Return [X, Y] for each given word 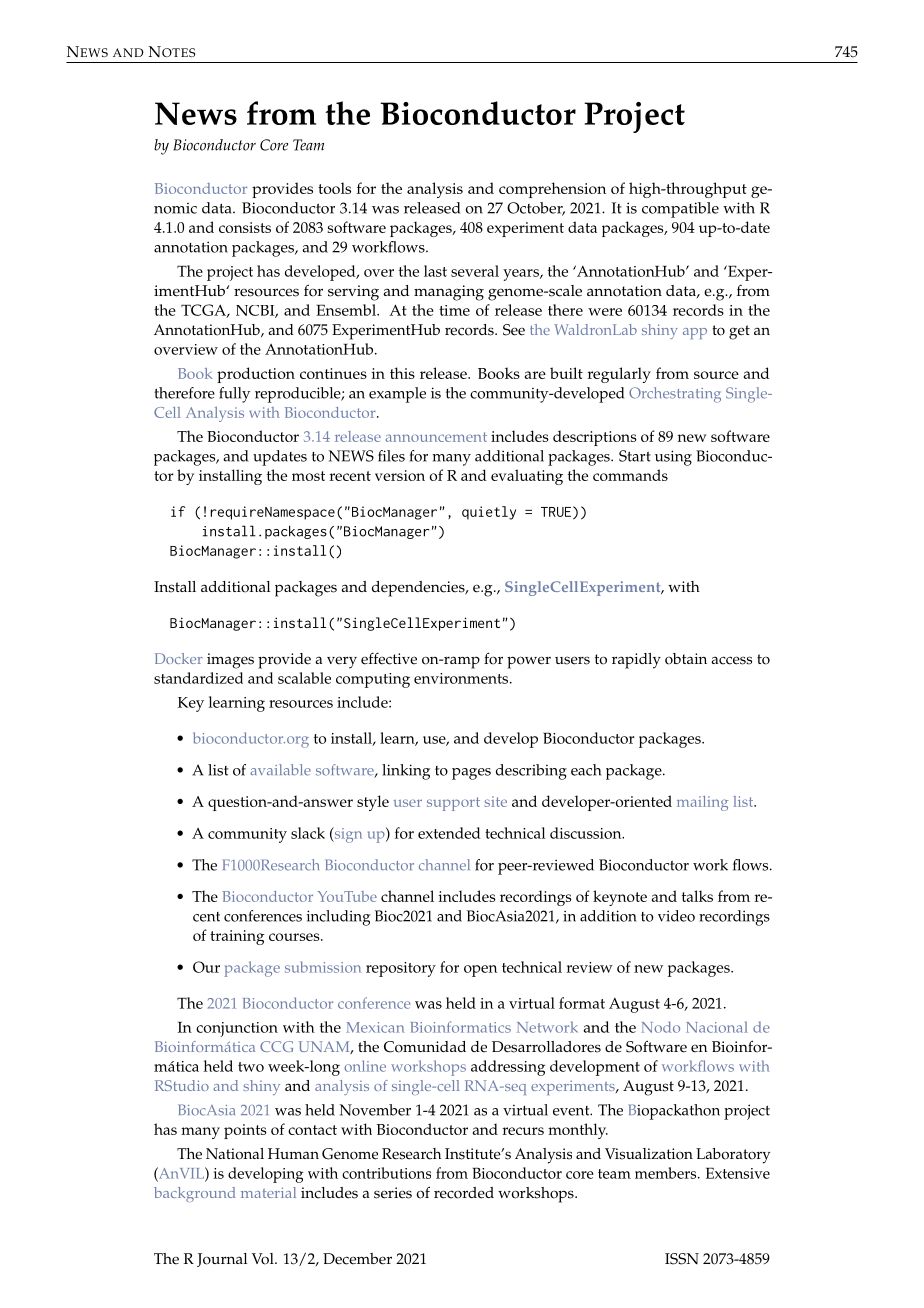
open [480, 971]
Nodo [660, 1027]
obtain [686, 659]
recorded [464, 1193]
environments [462, 678]
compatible [680, 210]
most [308, 476]
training [237, 937]
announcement [436, 437]
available [280, 770]
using [673, 458]
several [475, 271]
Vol [264, 1259]
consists [245, 227]
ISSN [682, 1259]
